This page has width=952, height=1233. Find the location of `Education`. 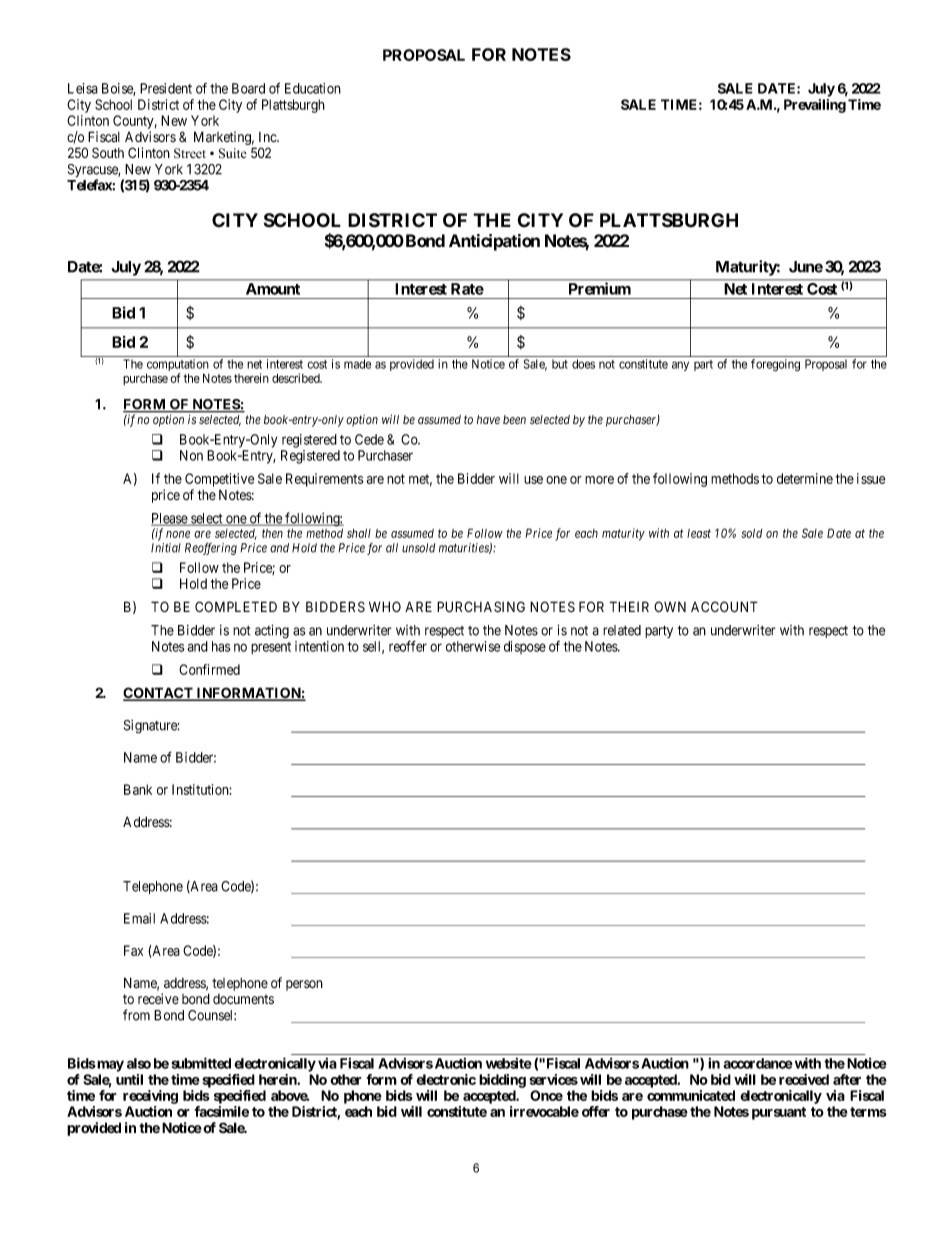

Education is located at coordinates (313, 88).
